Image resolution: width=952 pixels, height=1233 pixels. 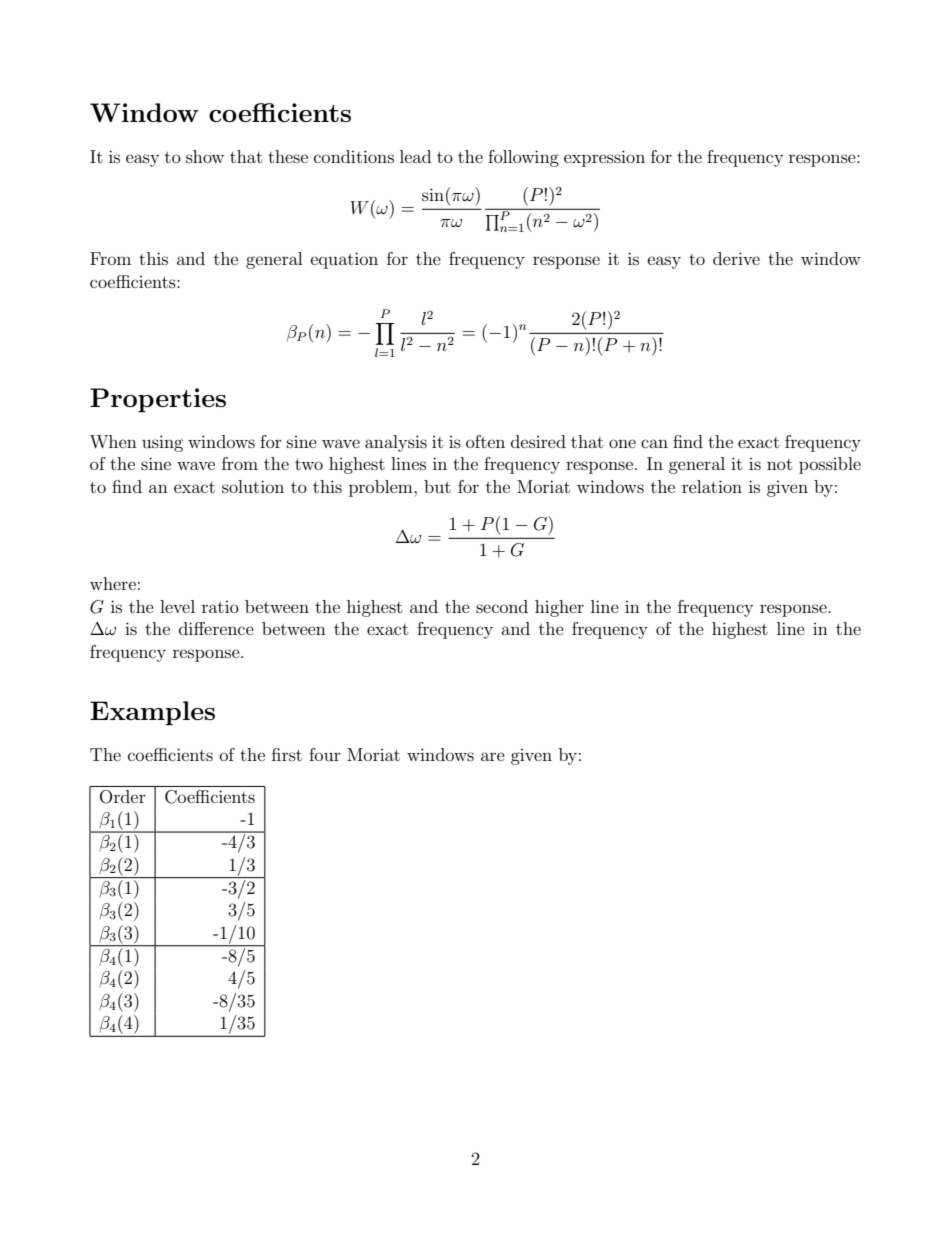 What do you see at coordinates (604, 158) in the screenshot?
I see `expression` at bounding box center [604, 158].
